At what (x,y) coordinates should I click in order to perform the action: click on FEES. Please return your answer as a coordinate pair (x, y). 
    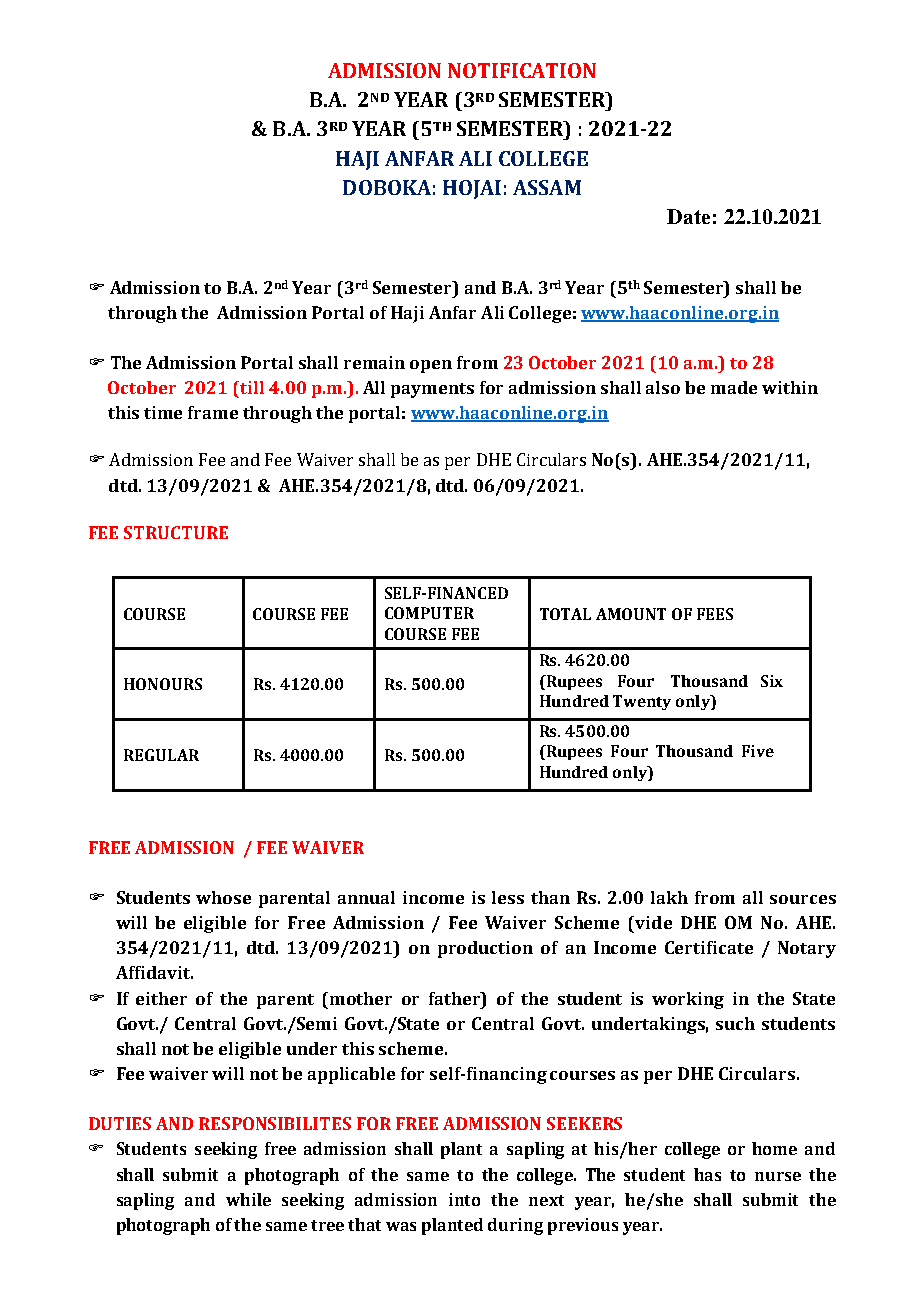
    Looking at the image, I should click on (715, 614).
